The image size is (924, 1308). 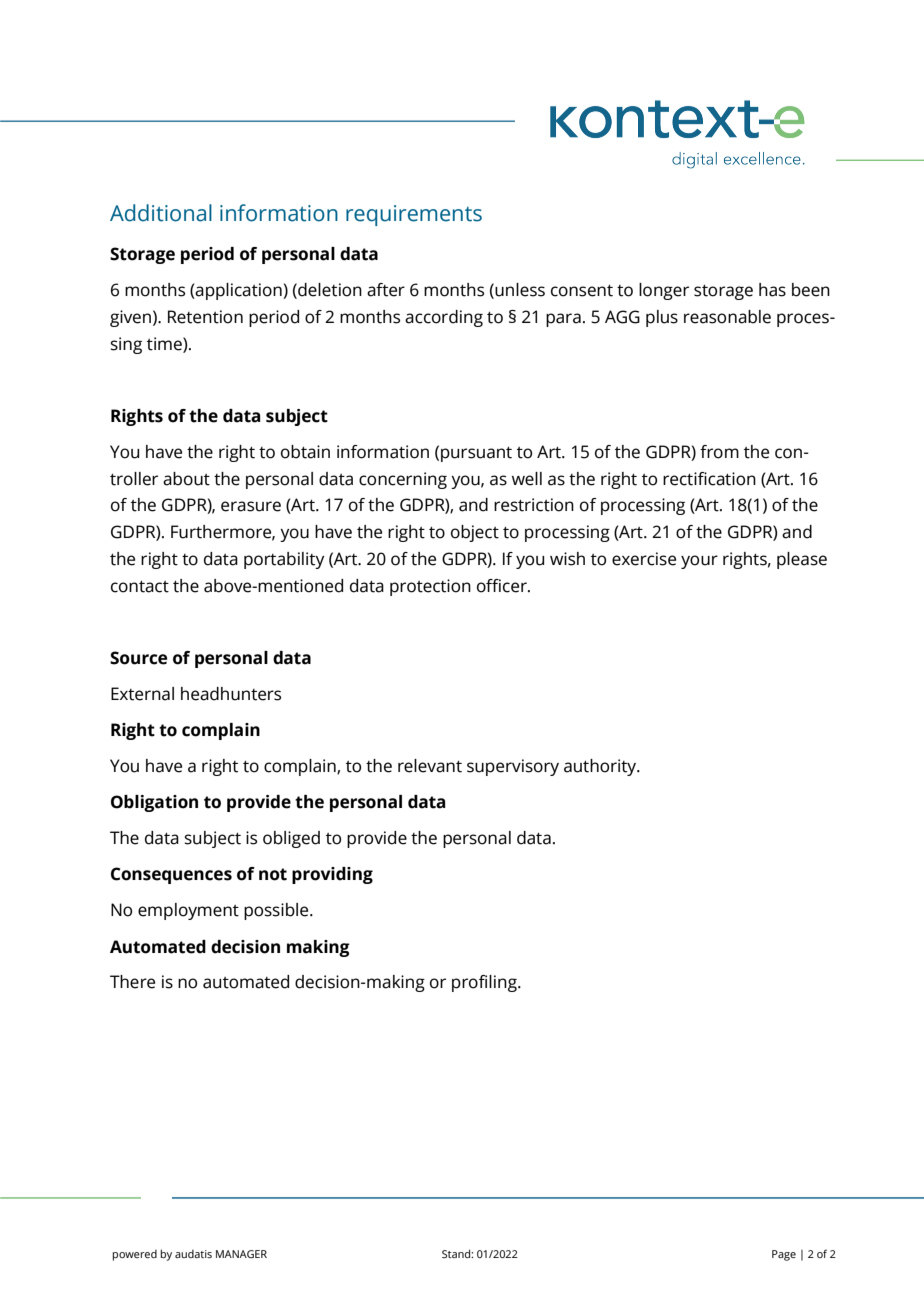 What do you see at coordinates (134, 1255) in the document?
I see `powered` at bounding box center [134, 1255].
